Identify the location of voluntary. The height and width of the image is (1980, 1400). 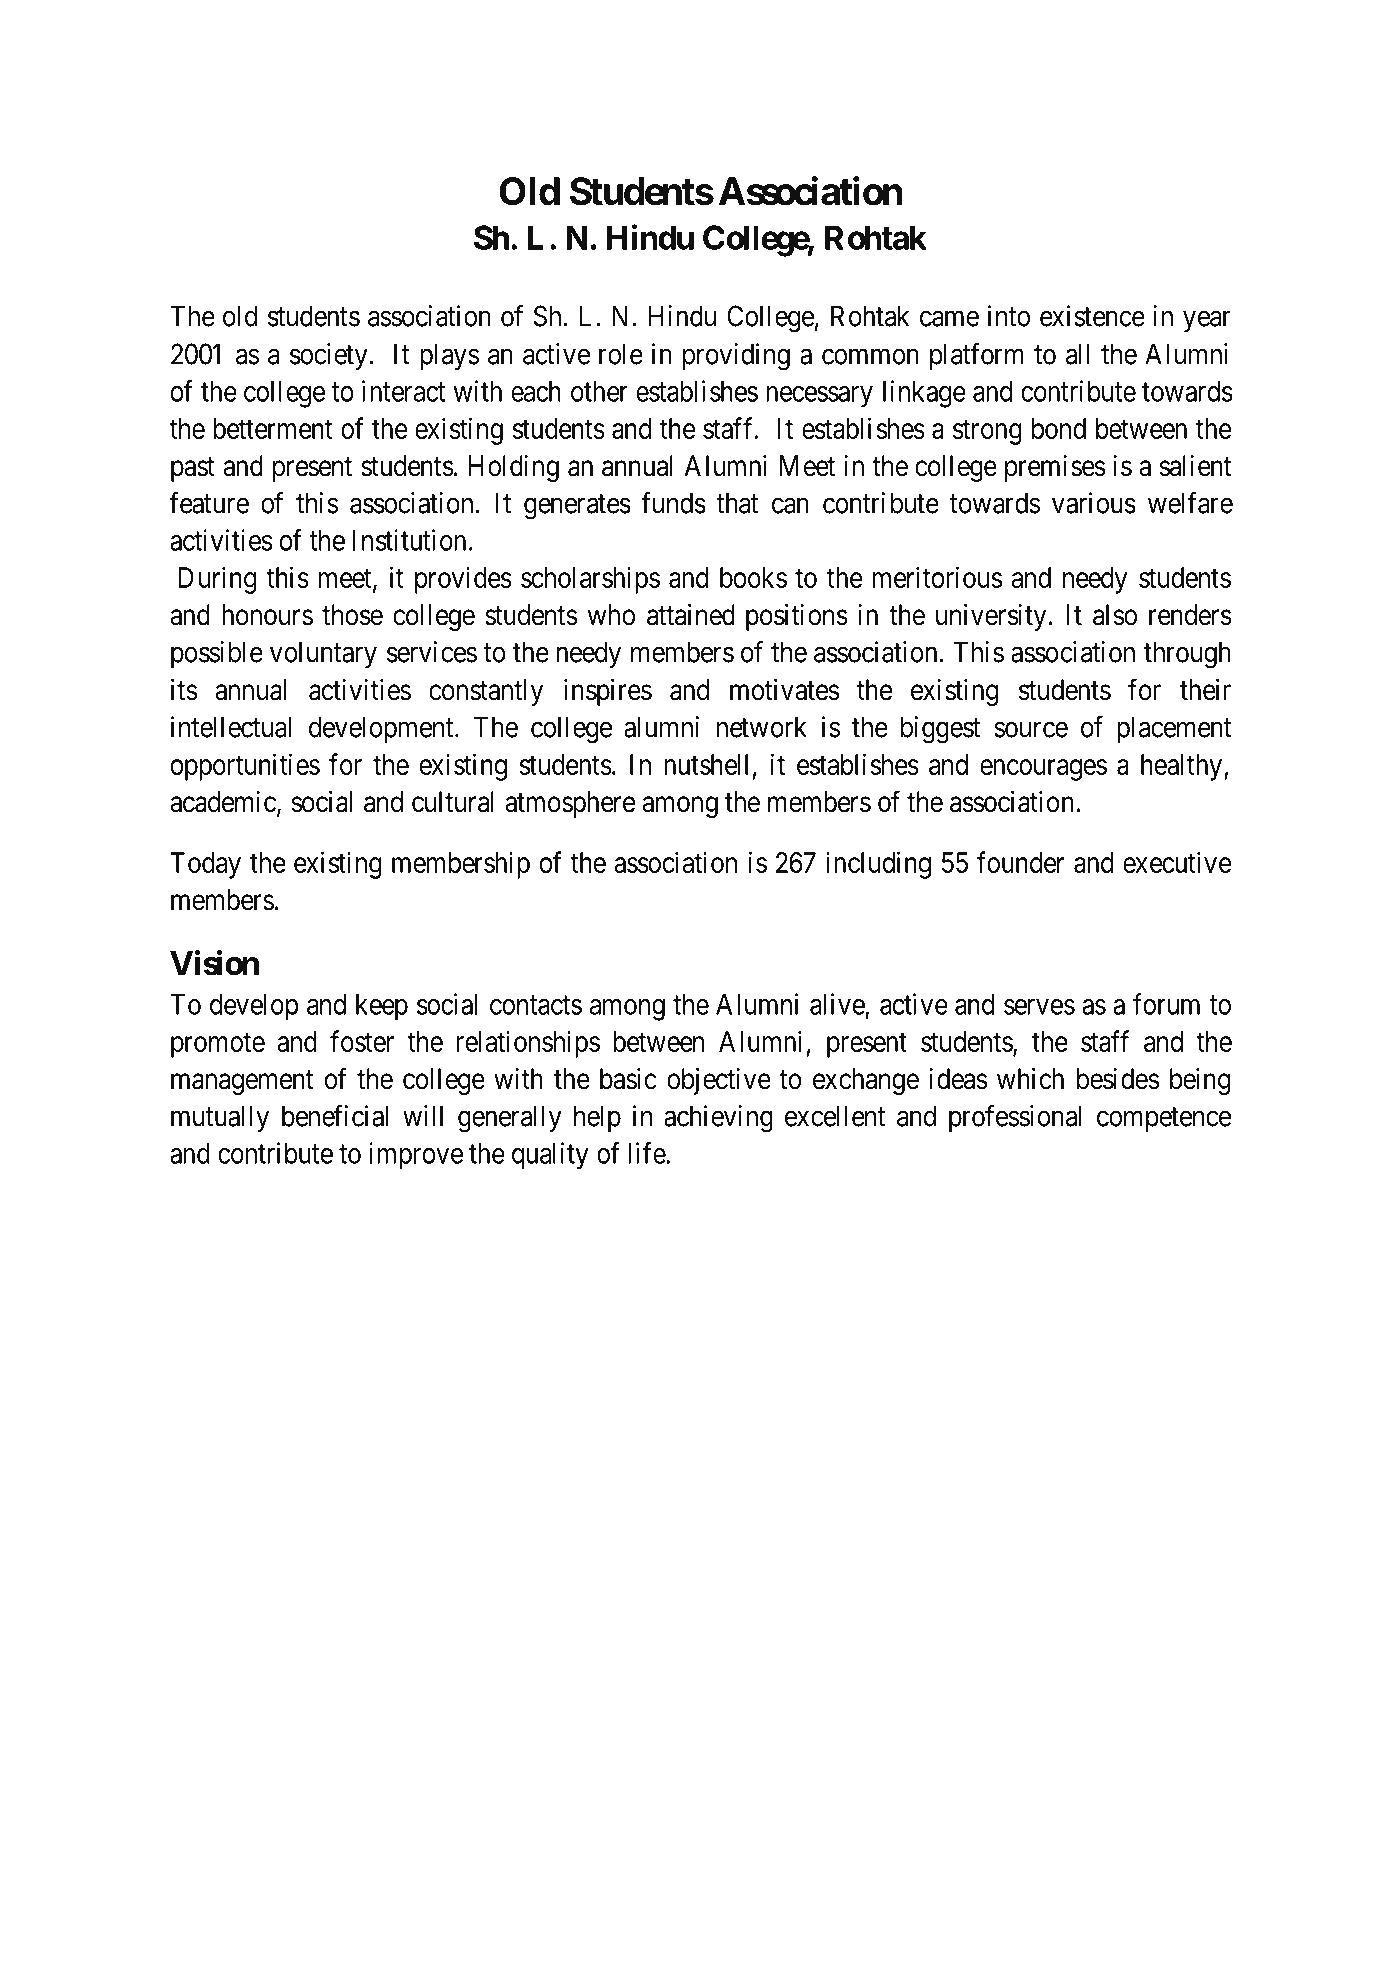
(323, 654).
